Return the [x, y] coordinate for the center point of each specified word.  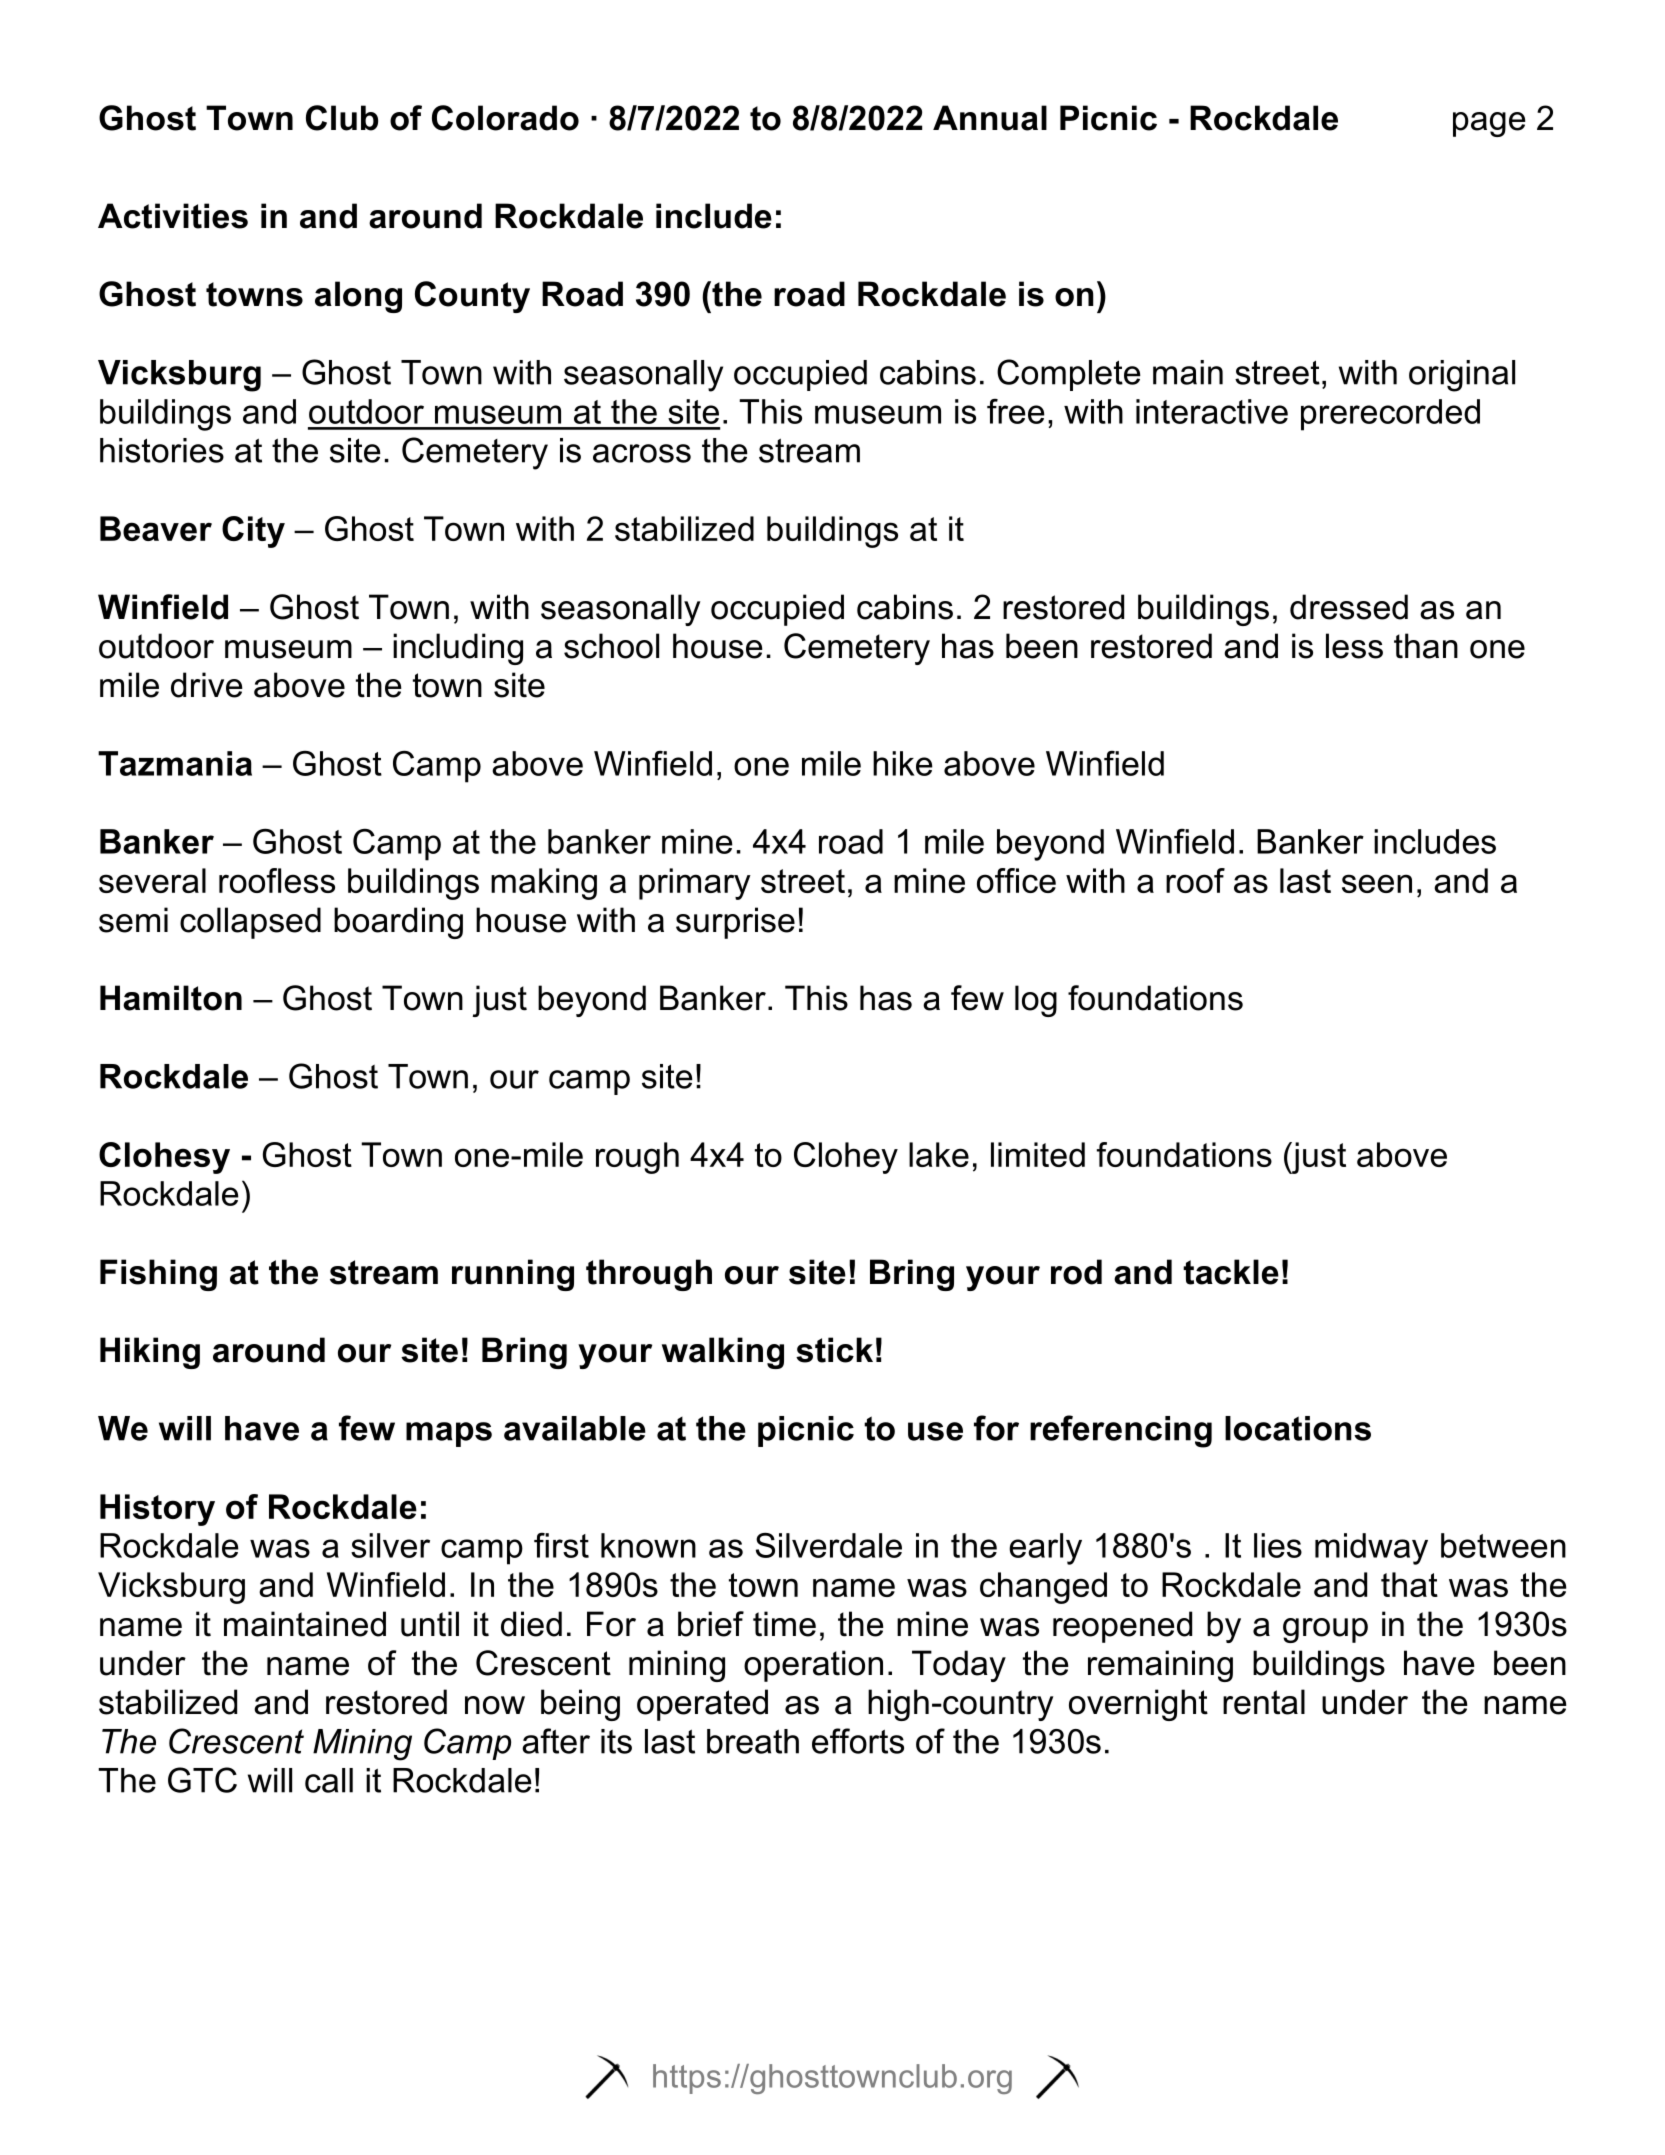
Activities [173, 216]
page [1489, 124]
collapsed [250, 923]
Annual [990, 118]
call [329, 1780]
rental [1264, 1702]
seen [1377, 883]
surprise [735, 923]
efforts [858, 1741]
